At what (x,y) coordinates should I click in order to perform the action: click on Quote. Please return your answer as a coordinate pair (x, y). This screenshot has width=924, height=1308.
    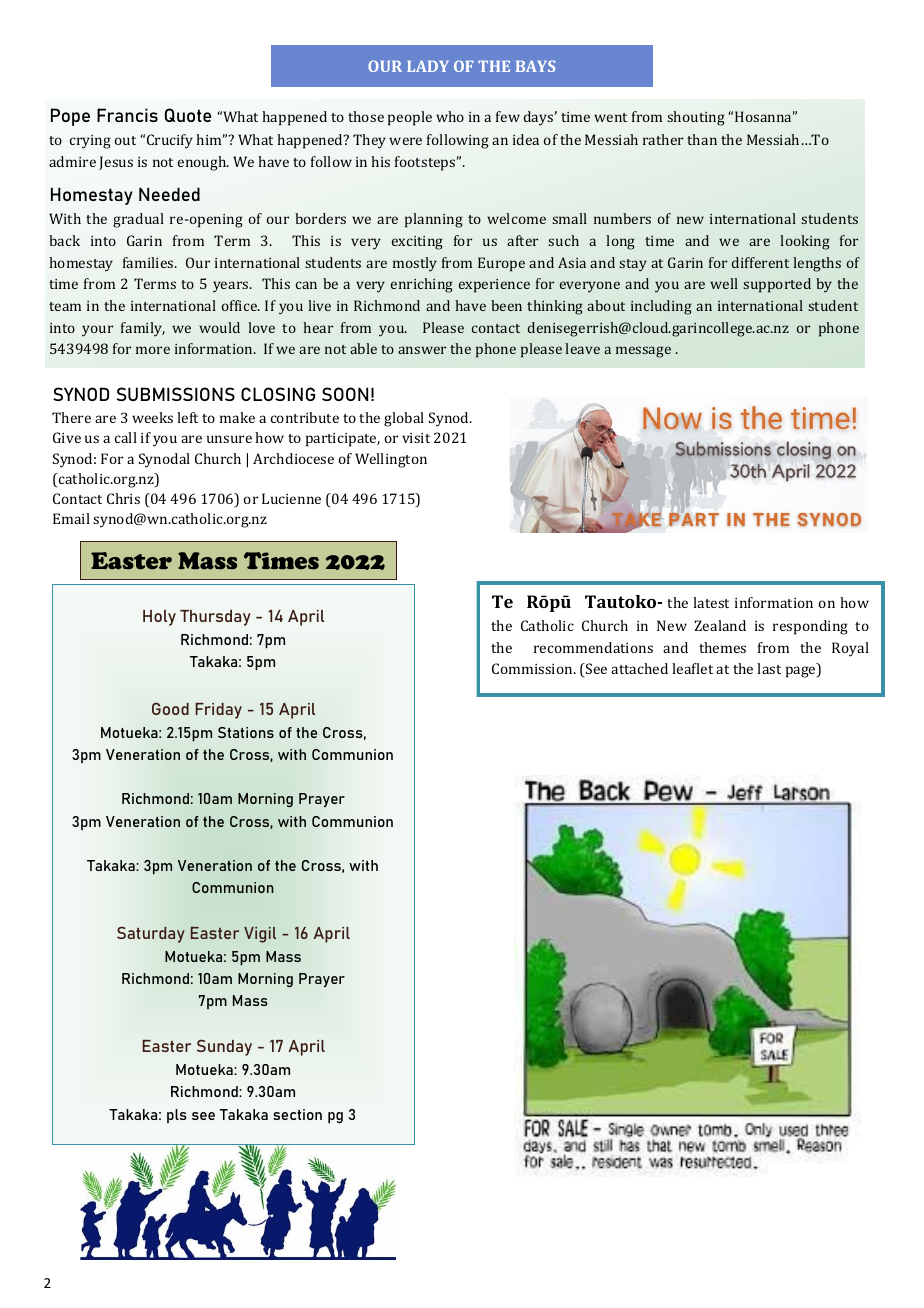
    Looking at the image, I should click on (188, 115).
